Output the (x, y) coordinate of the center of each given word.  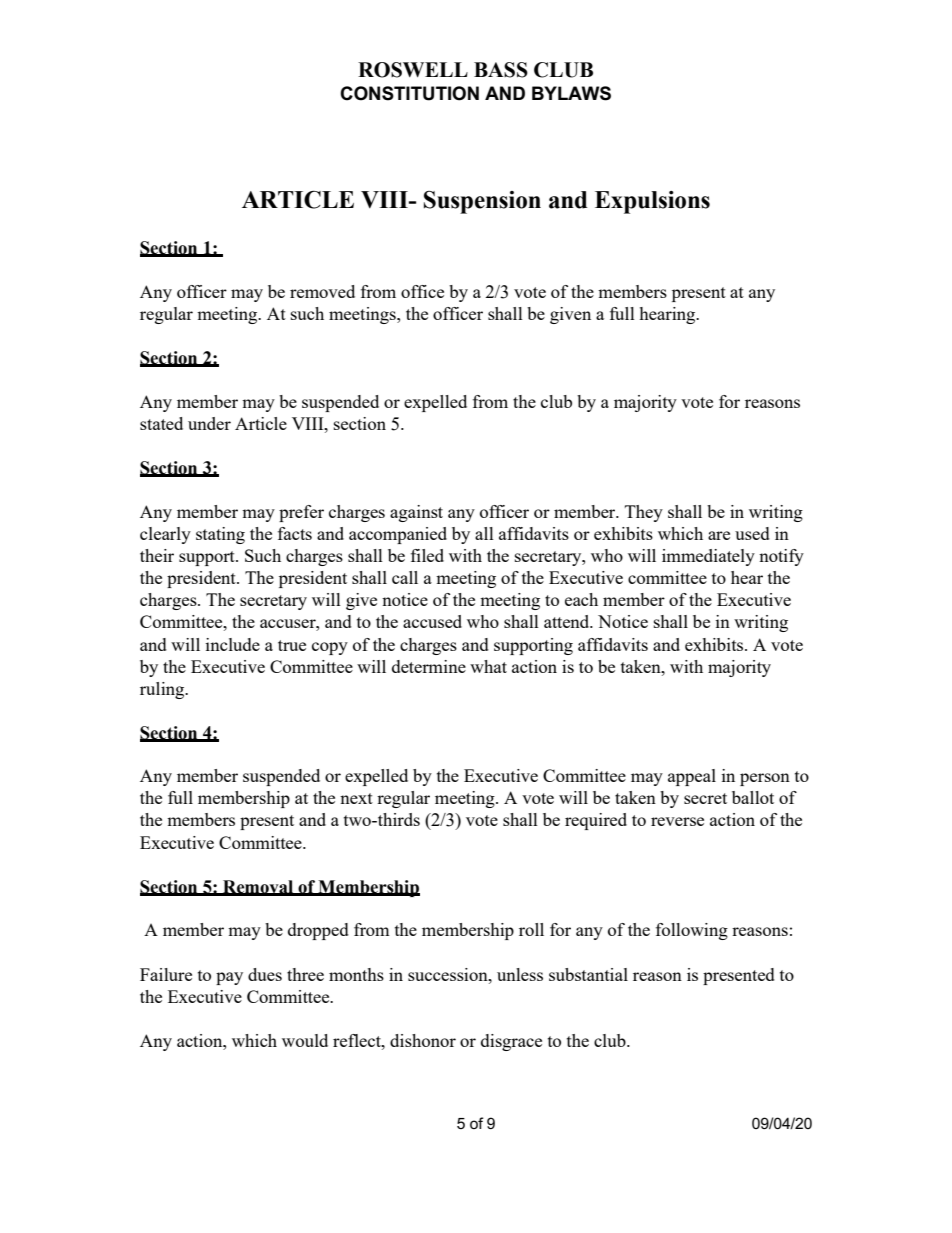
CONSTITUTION (409, 93)
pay (229, 978)
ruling (163, 690)
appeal (692, 777)
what (488, 666)
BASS (501, 70)
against (416, 513)
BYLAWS (571, 93)
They (644, 513)
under (209, 423)
